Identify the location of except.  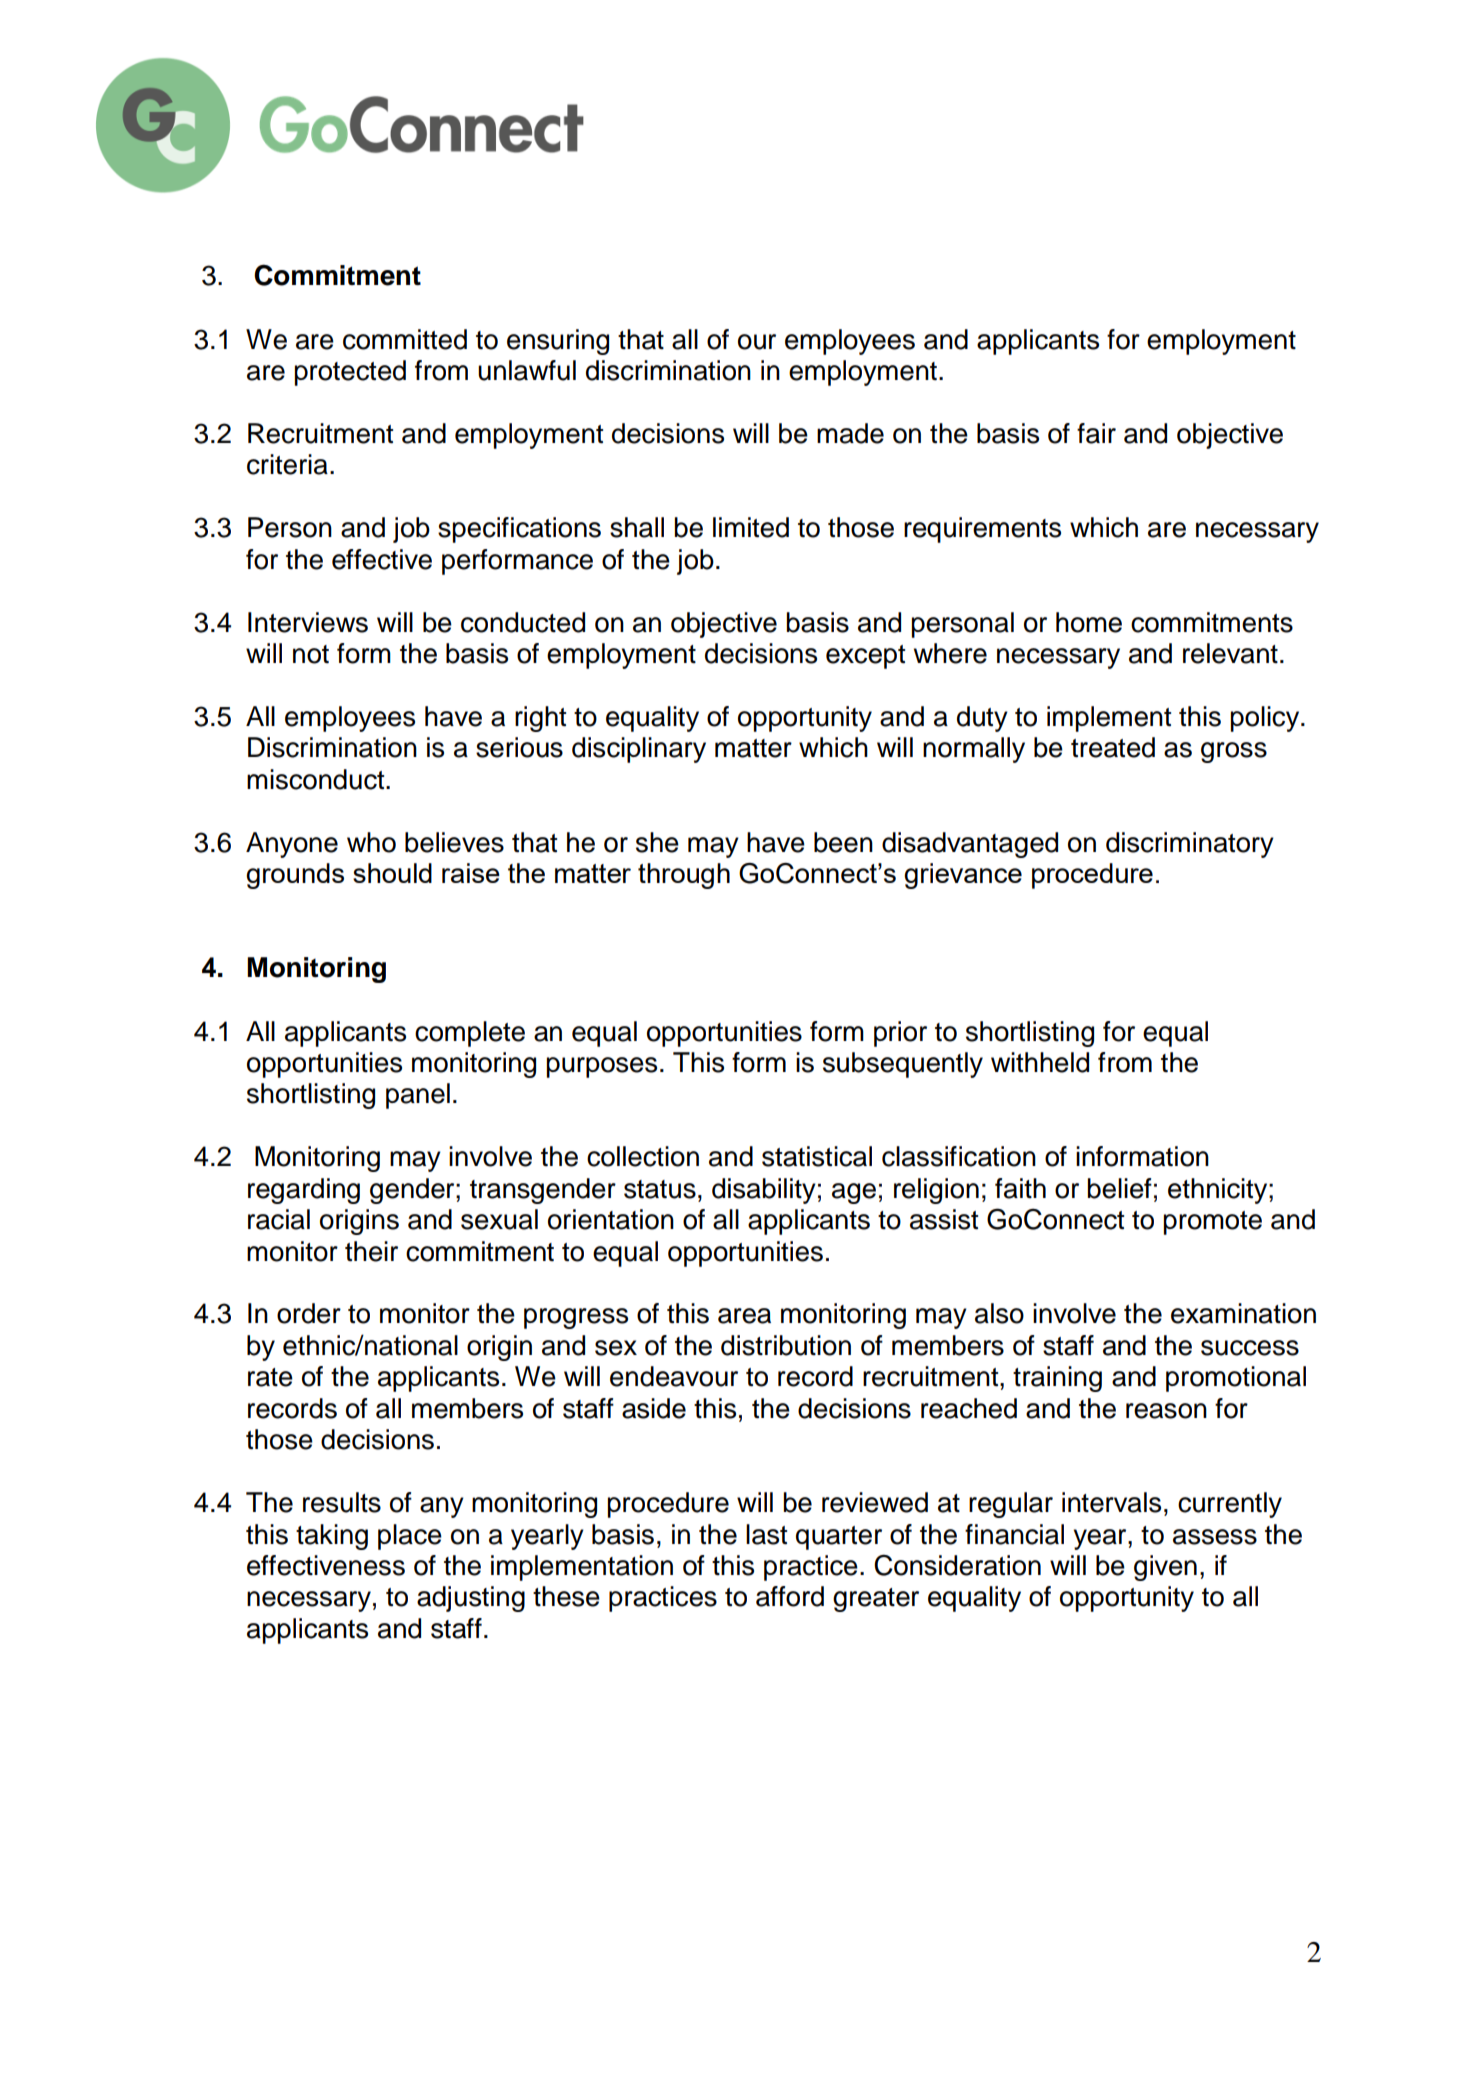
(865, 657).
